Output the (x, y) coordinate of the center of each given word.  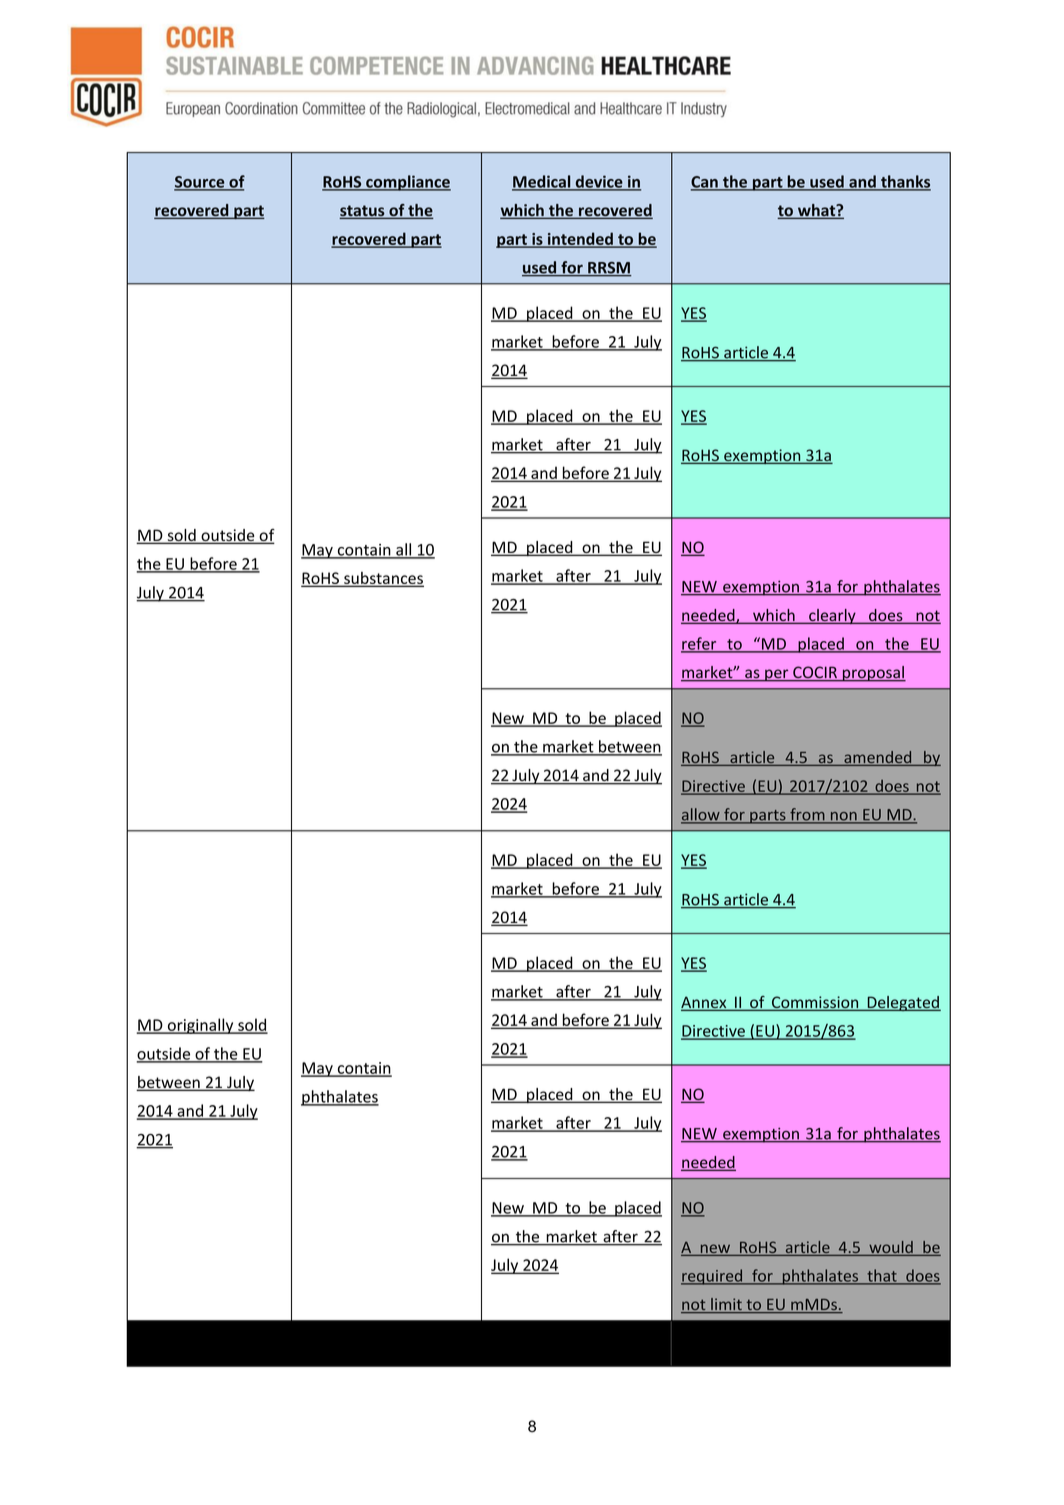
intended (580, 239)
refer (700, 644)
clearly (832, 616)
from (807, 815)
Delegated (903, 1003)
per (777, 675)
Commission (815, 1003)
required (712, 1277)
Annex (705, 1003)
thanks (905, 182)
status (363, 212)
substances (383, 579)
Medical (542, 182)
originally (200, 1026)
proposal (873, 674)
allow (701, 815)
